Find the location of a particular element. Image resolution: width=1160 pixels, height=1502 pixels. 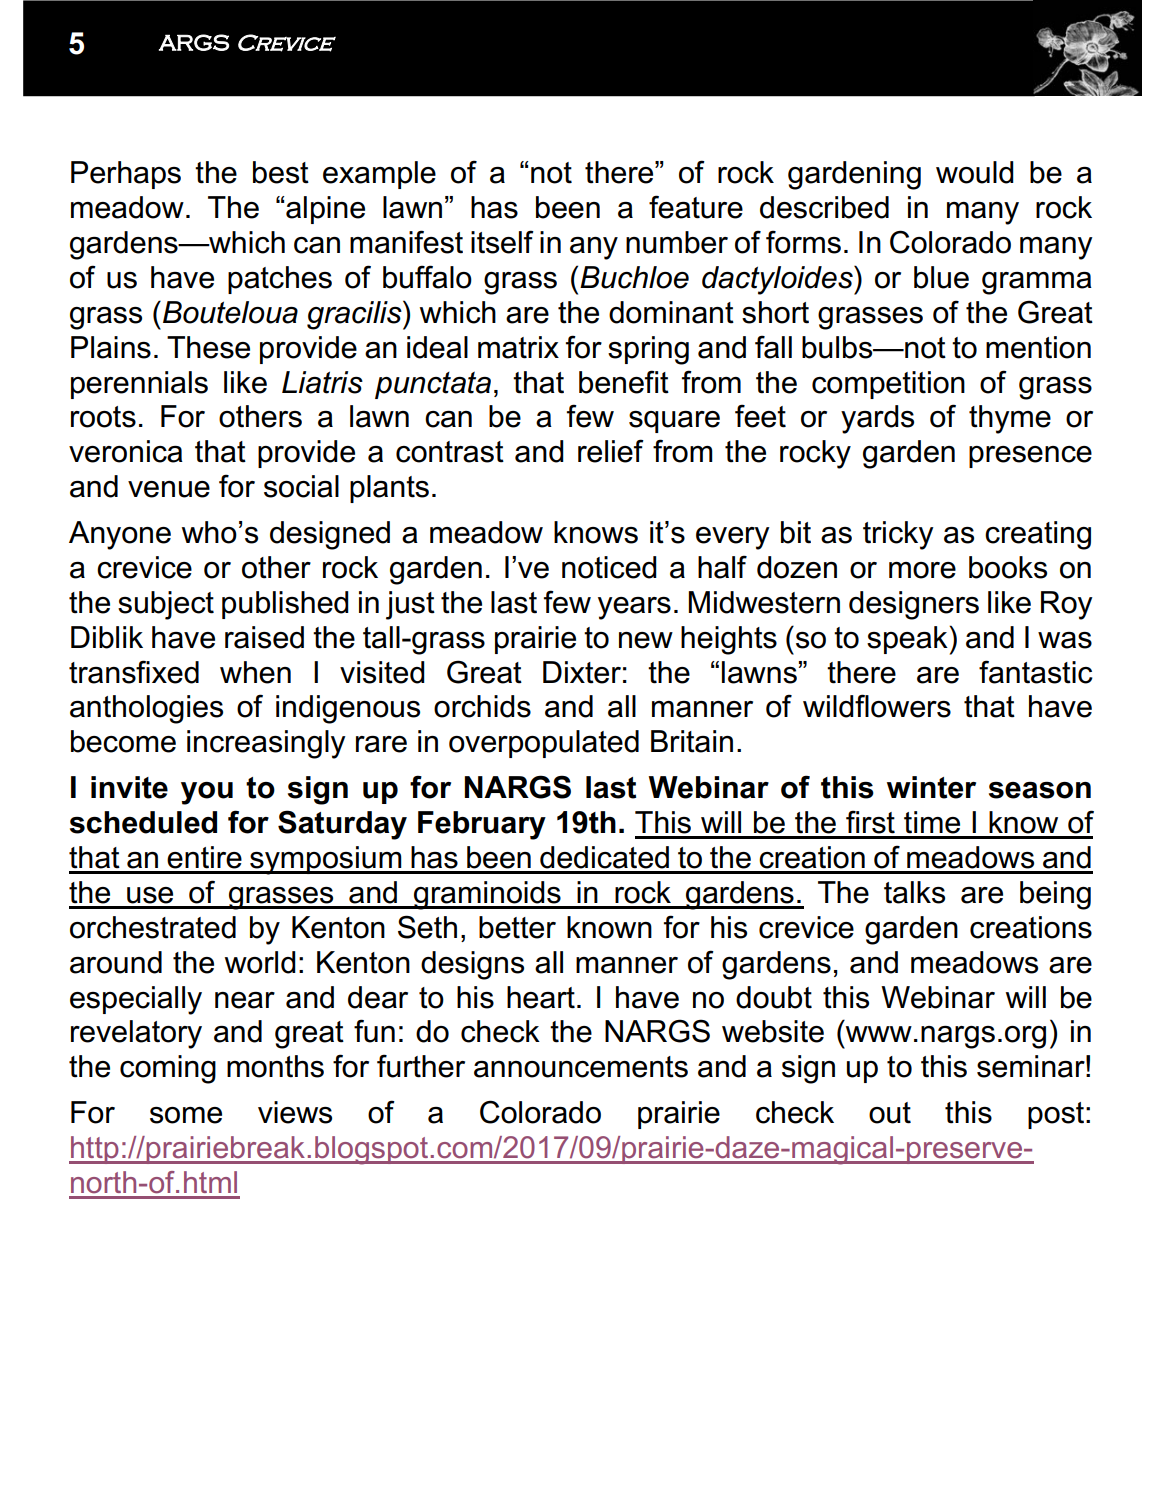

best is located at coordinates (281, 172).
